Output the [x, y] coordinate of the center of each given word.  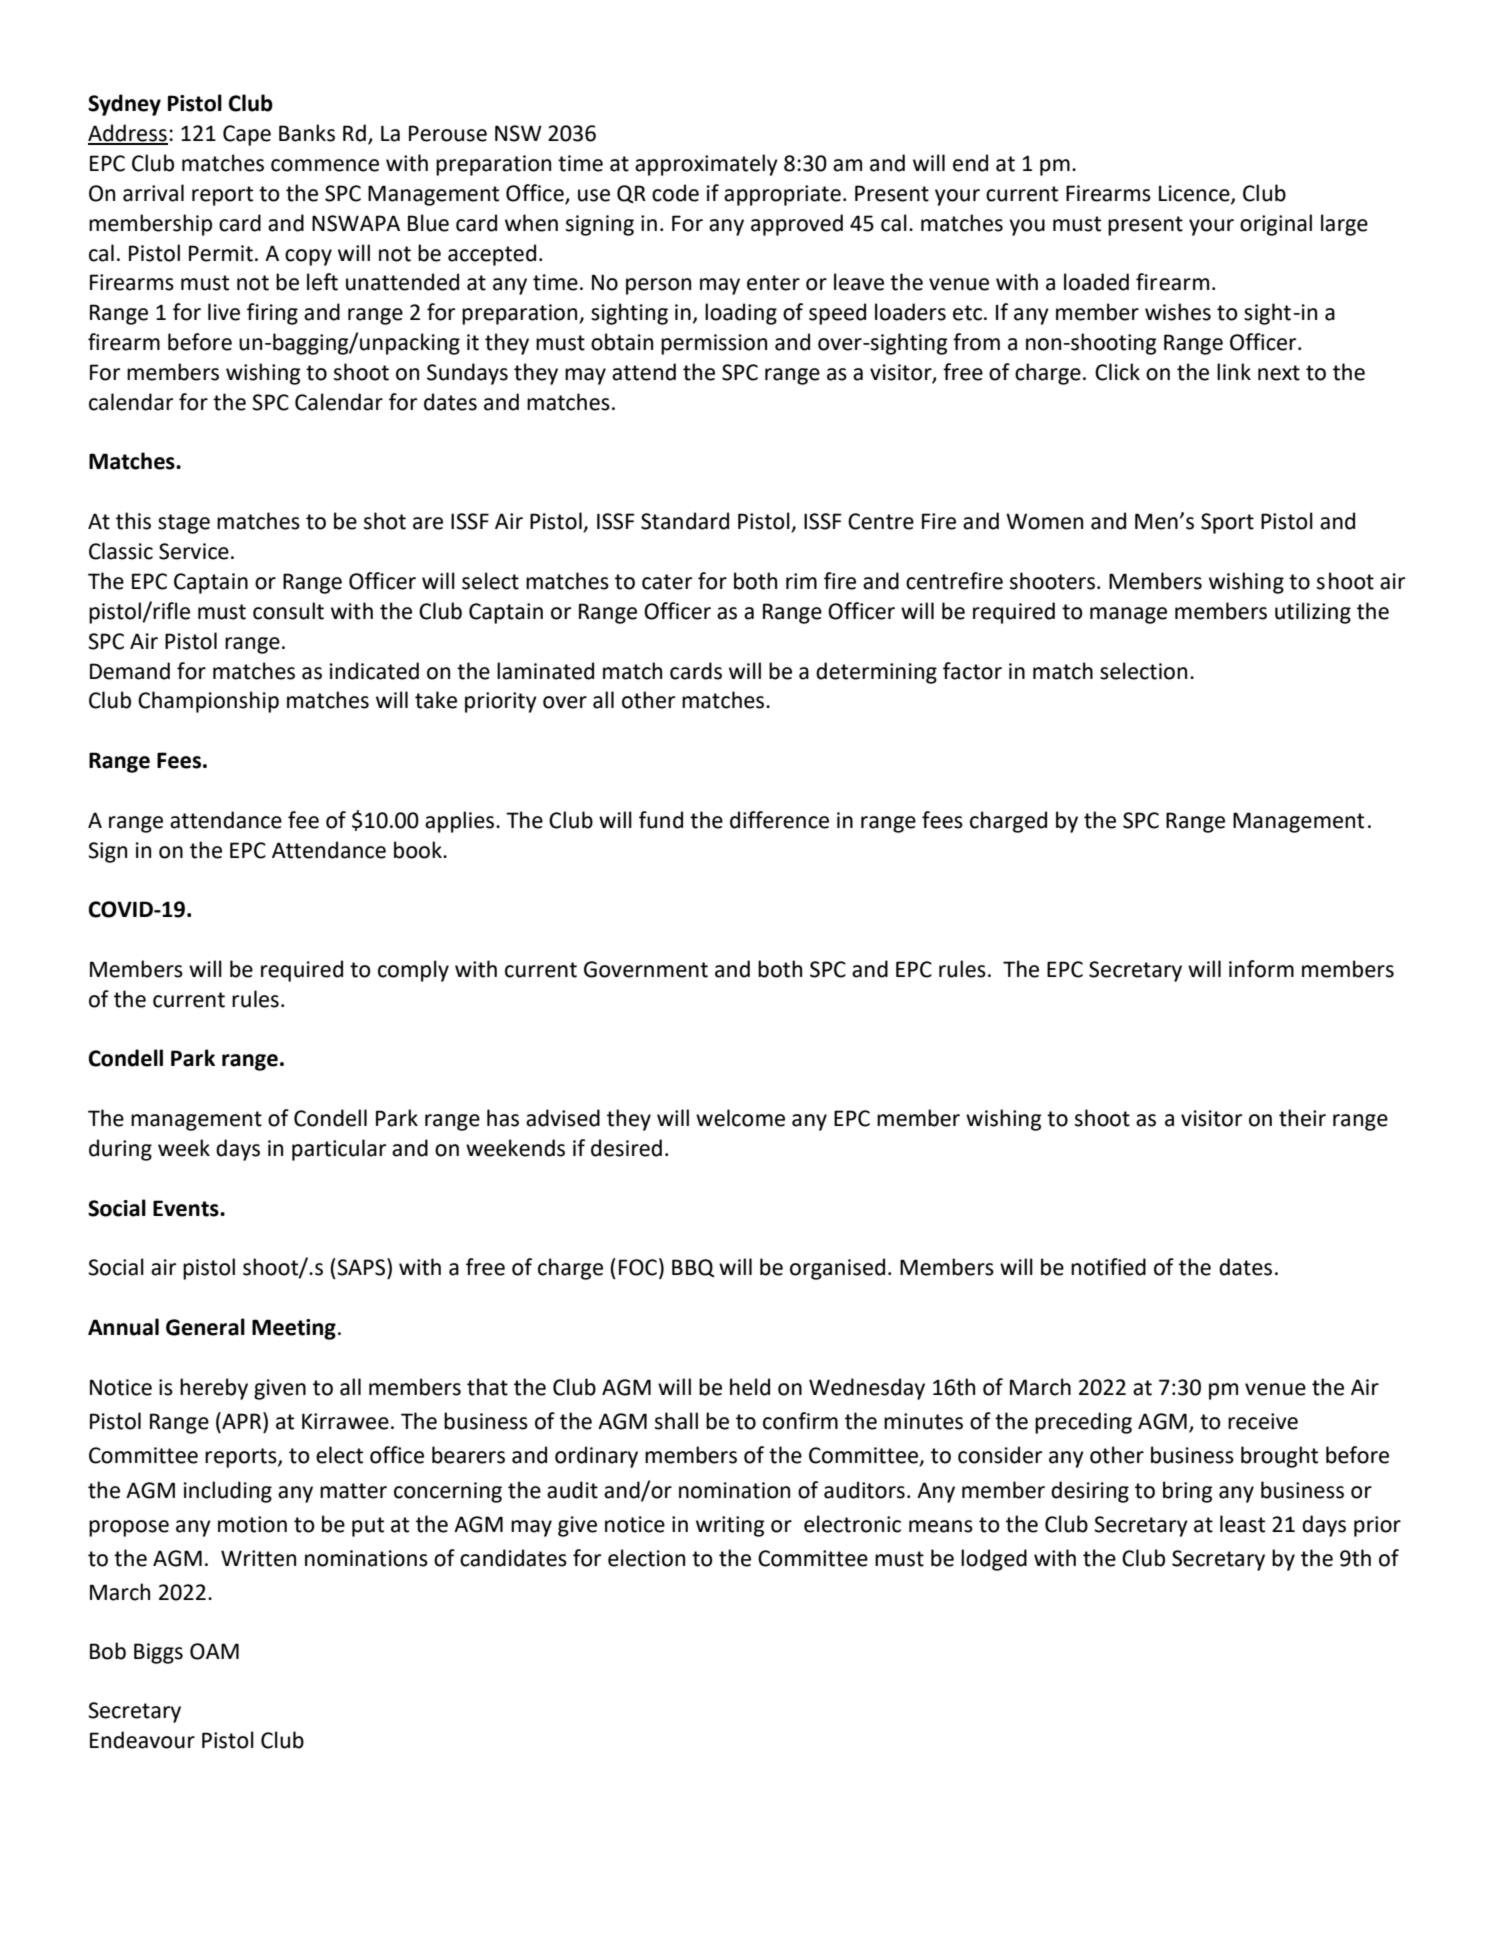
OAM [214, 1651]
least [1242, 1524]
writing [730, 1526]
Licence [1195, 194]
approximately [706, 165]
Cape [247, 135]
